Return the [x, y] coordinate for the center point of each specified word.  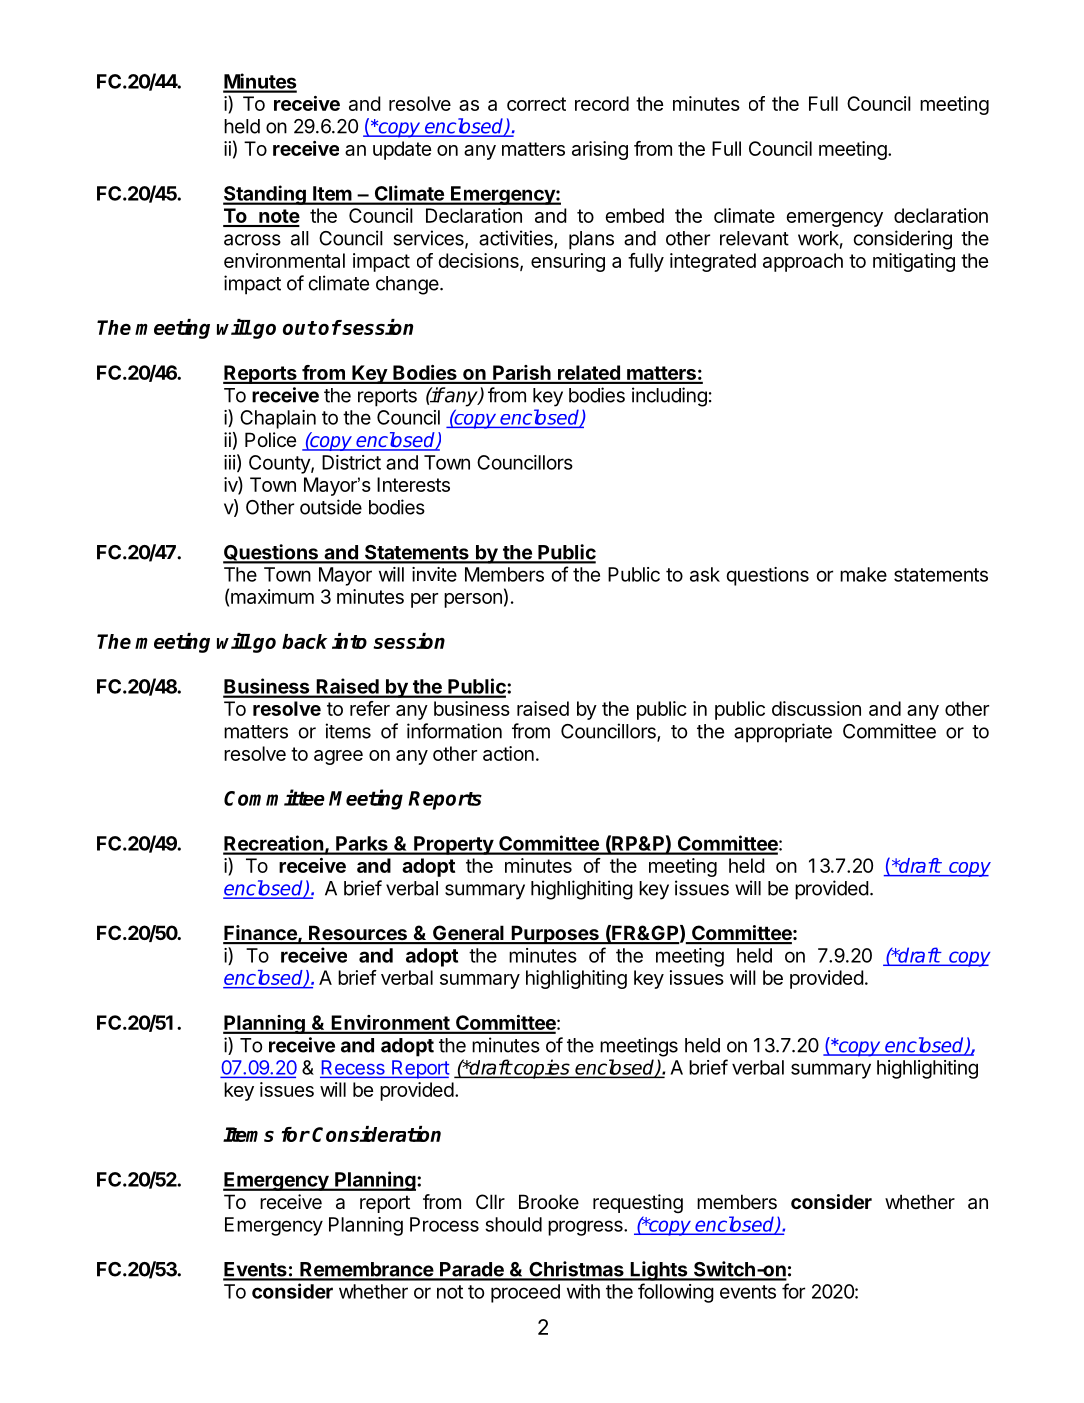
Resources [358, 934]
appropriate [783, 733]
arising [600, 150]
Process [444, 1224]
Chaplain [278, 419]
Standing [265, 195]
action [508, 753]
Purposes [555, 934]
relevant [754, 238]
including [669, 397]
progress [586, 1228]
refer [370, 708]
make [863, 574]
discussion [816, 708]
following [676, 1293]
